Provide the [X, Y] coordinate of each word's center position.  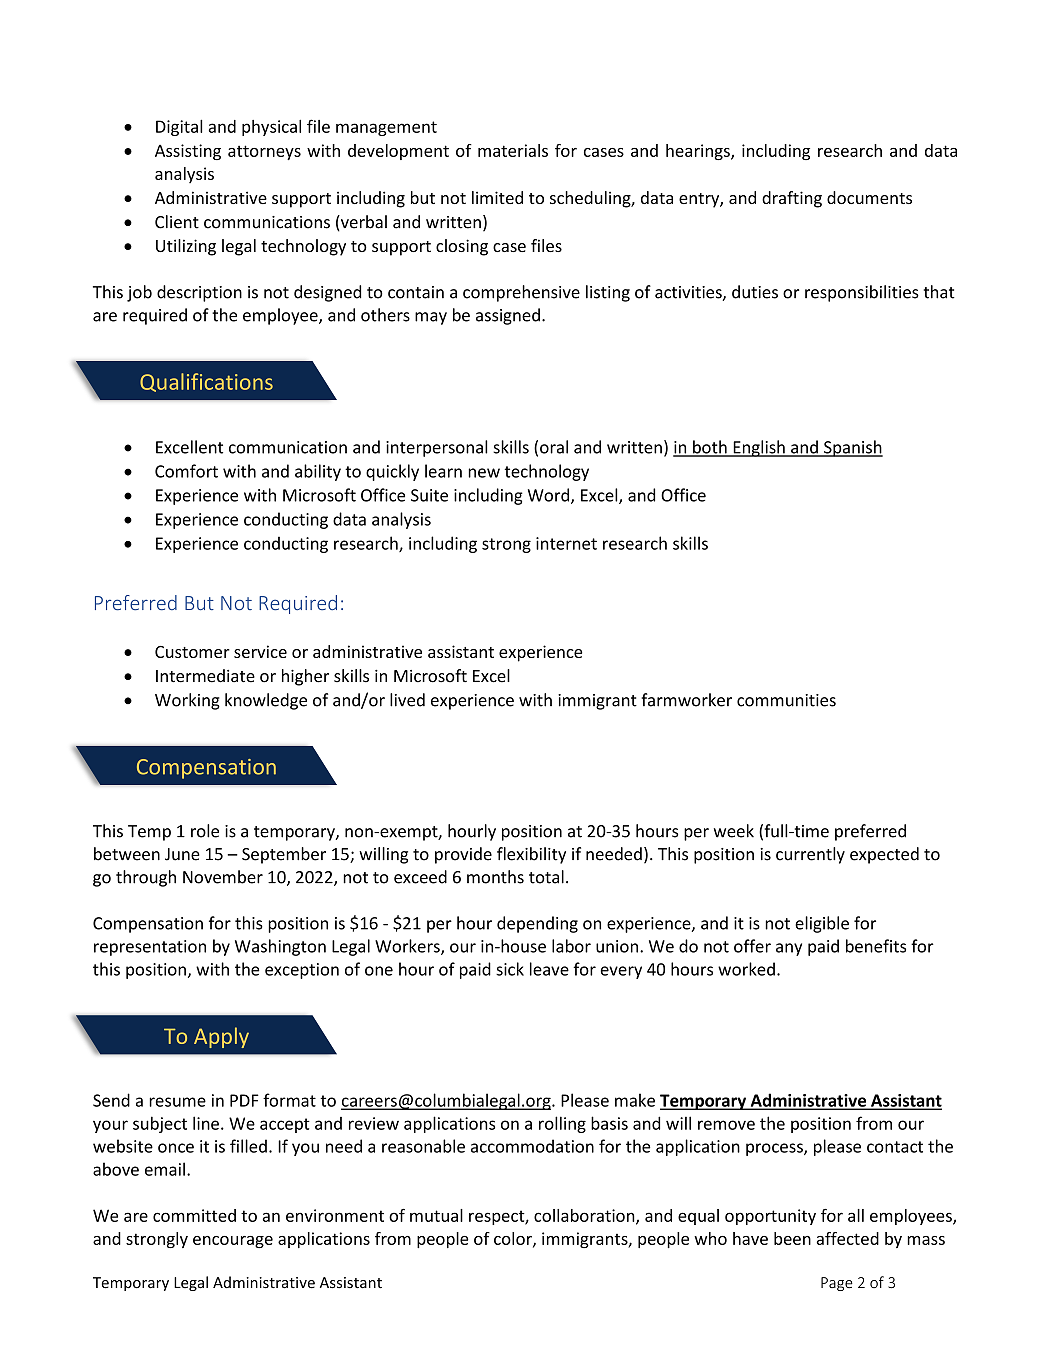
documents [869, 197]
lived [407, 700]
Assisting [188, 152]
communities [786, 700]
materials [513, 150]
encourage [233, 1242]
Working [187, 701]
